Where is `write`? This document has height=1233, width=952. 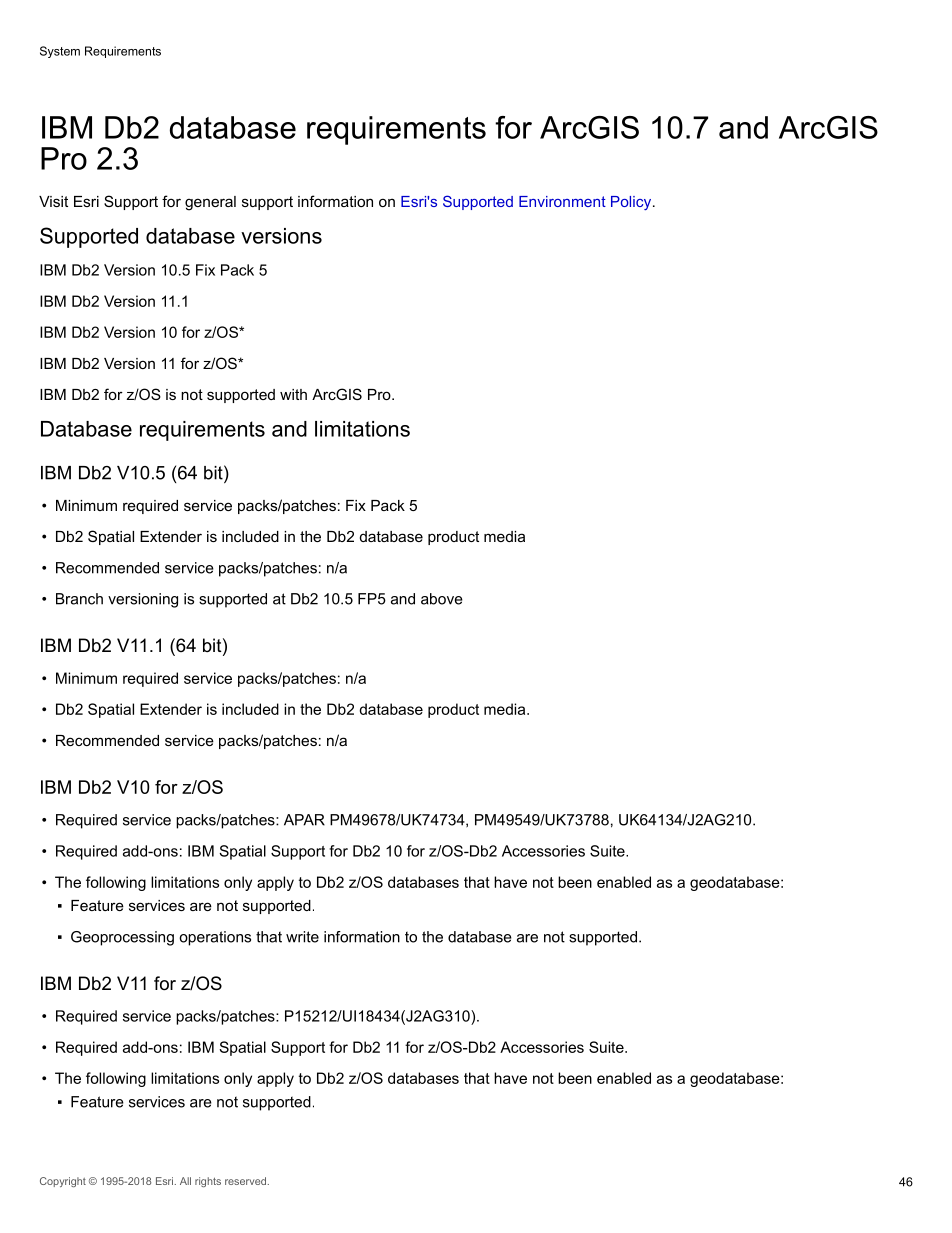
write is located at coordinates (302, 937).
